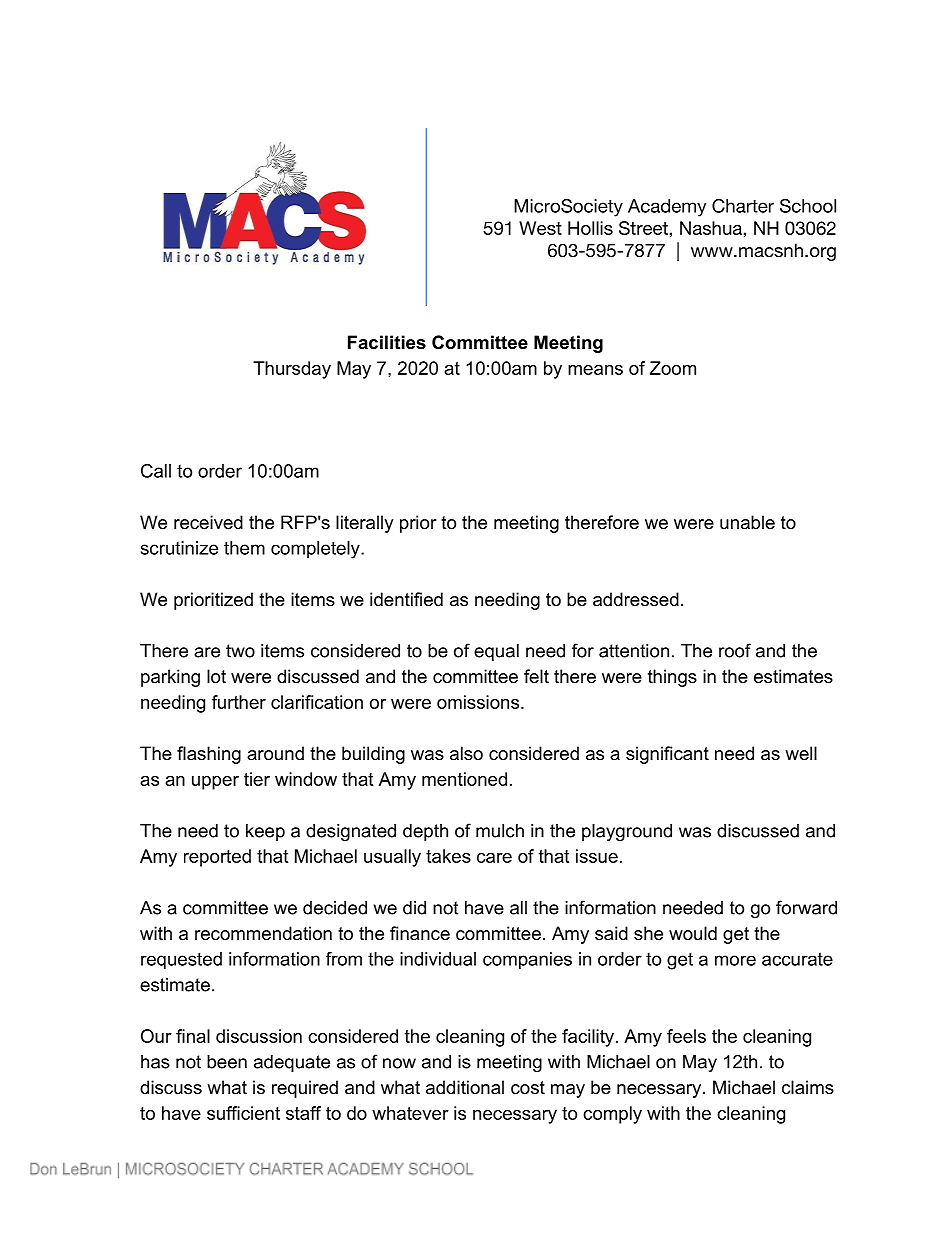 The width and height of the image is (952, 1233). What do you see at coordinates (243, 1113) in the image?
I see `sufficient` at bounding box center [243, 1113].
